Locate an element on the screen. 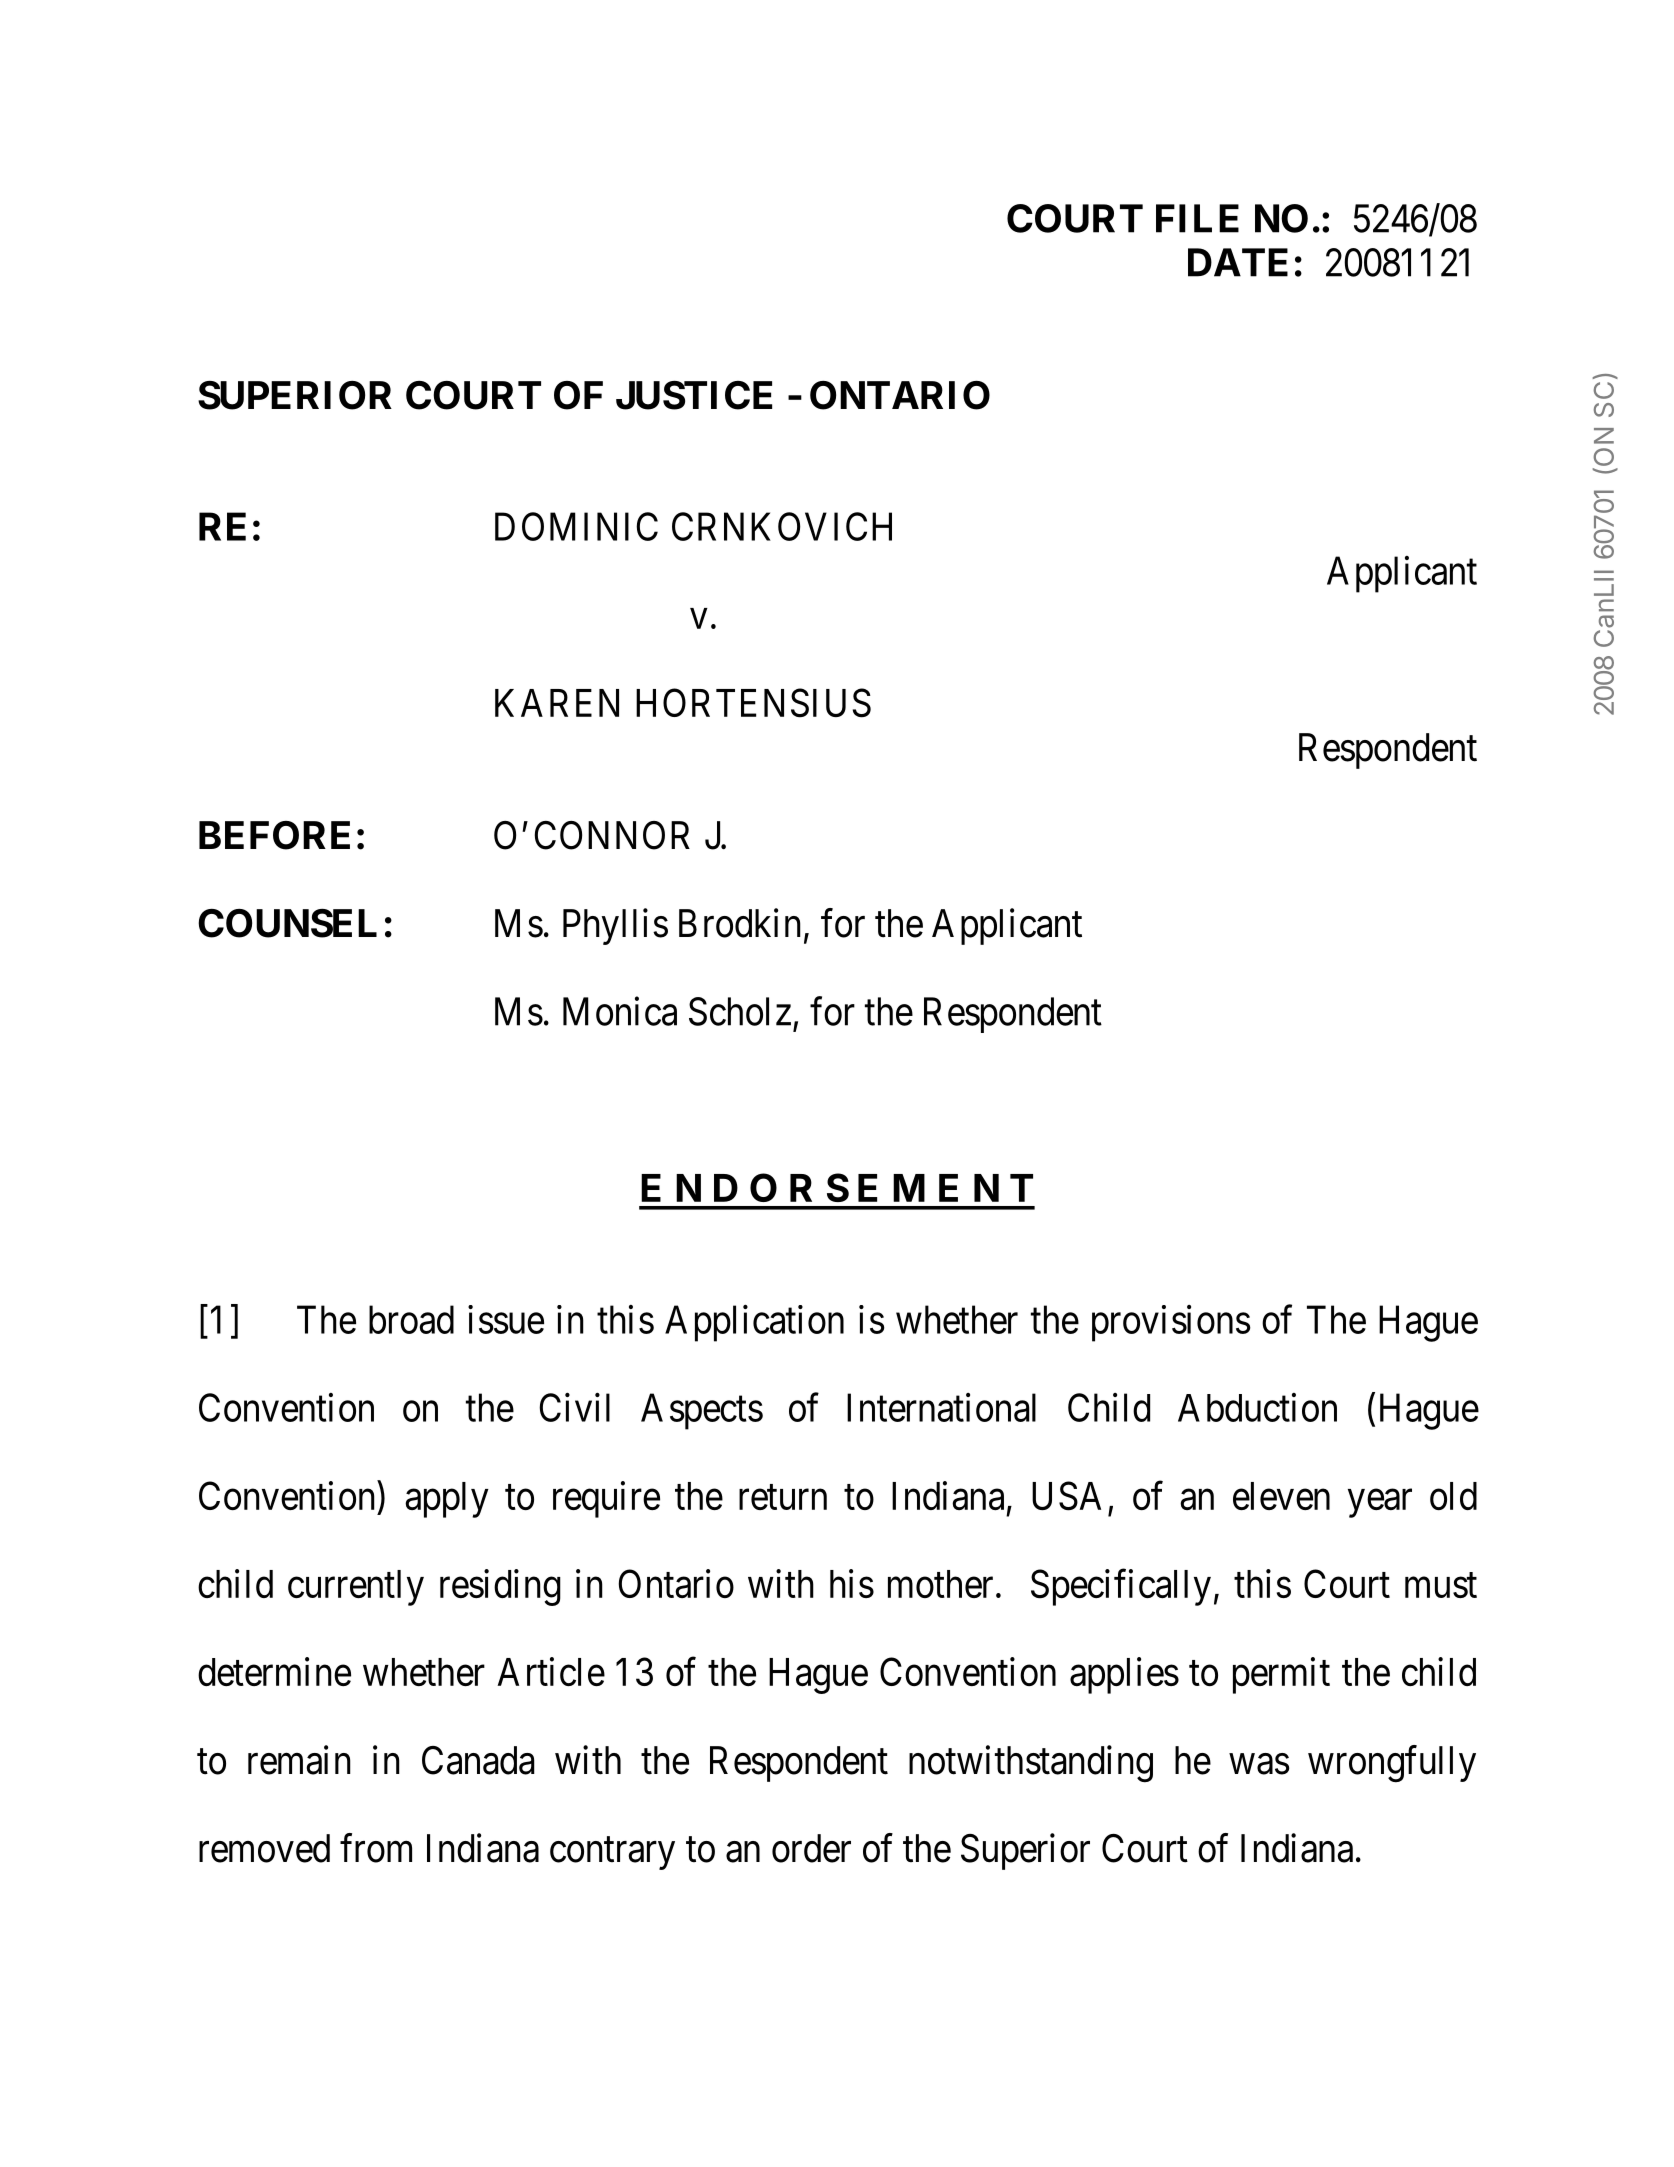 Image resolution: width=1674 pixels, height=2167 pixels. order is located at coordinates (811, 1848).
